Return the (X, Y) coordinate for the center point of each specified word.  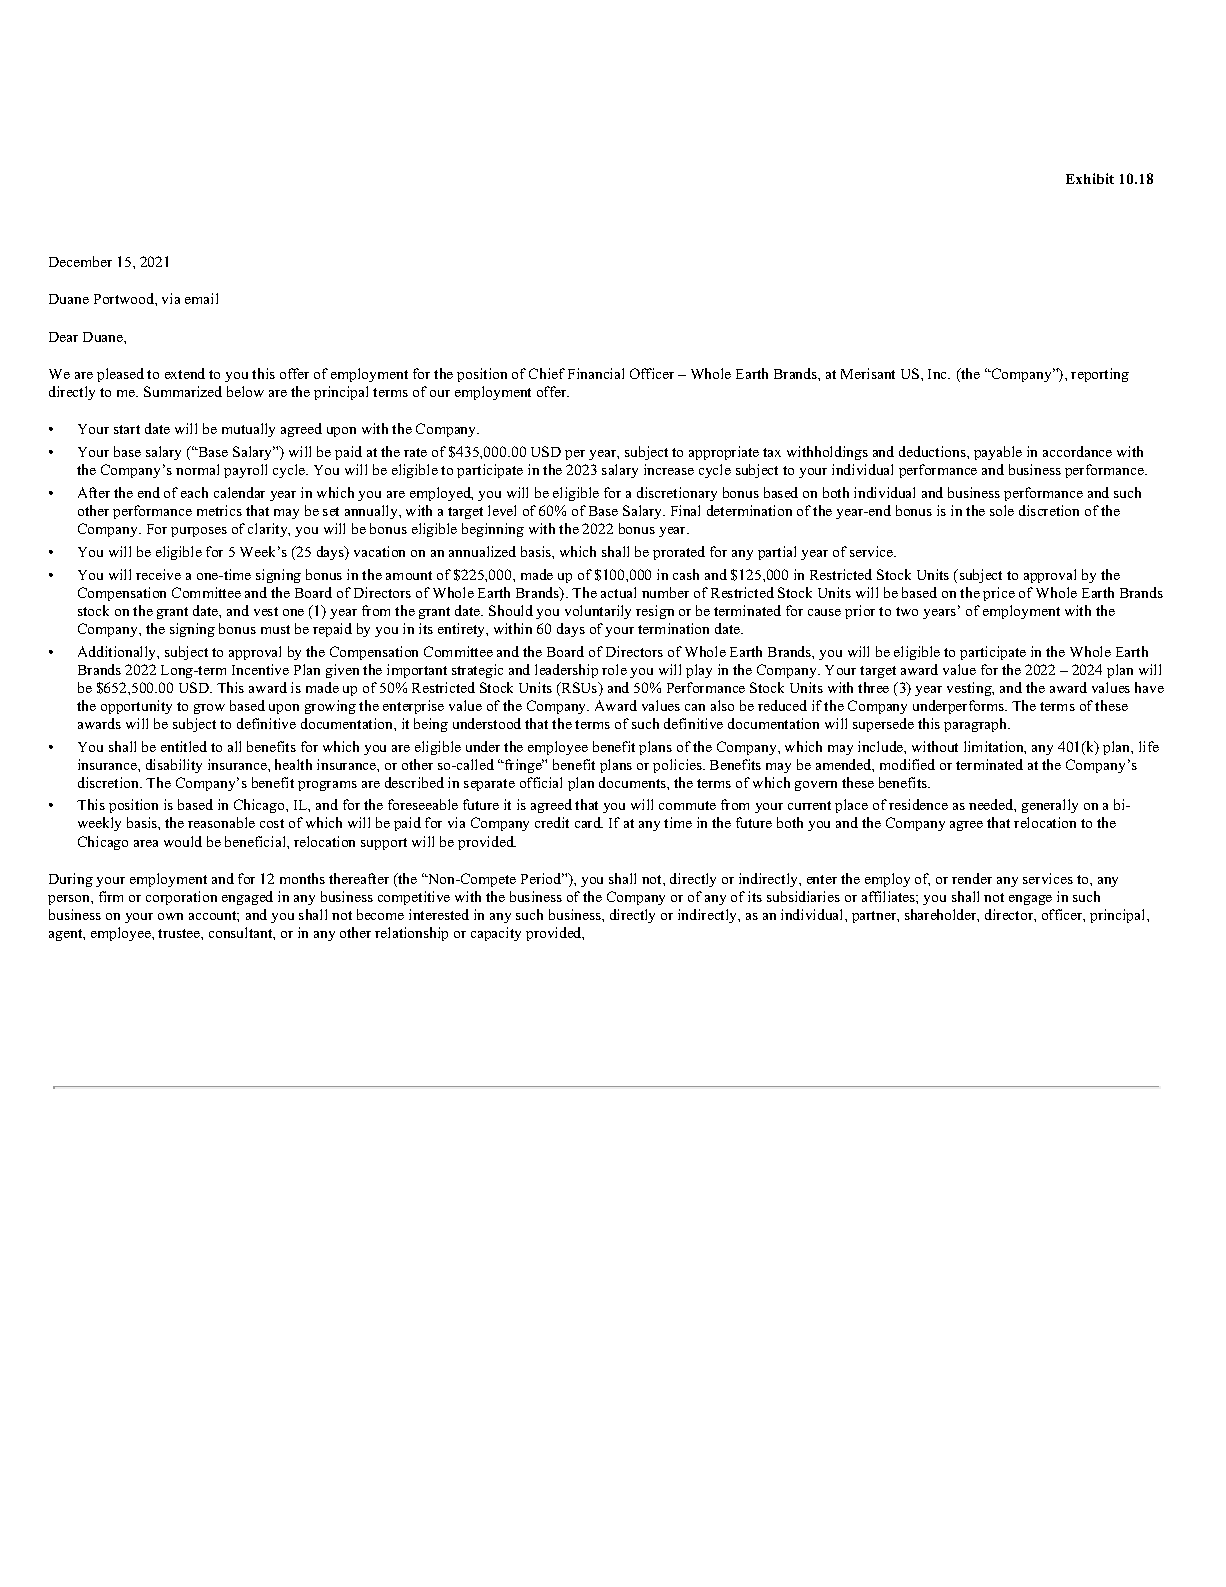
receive (158, 574)
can (695, 707)
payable (998, 453)
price (999, 594)
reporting (1100, 375)
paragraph (976, 725)
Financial (596, 373)
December (80, 261)
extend (185, 373)
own (170, 916)
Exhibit (1090, 178)
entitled (184, 746)
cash (686, 574)
